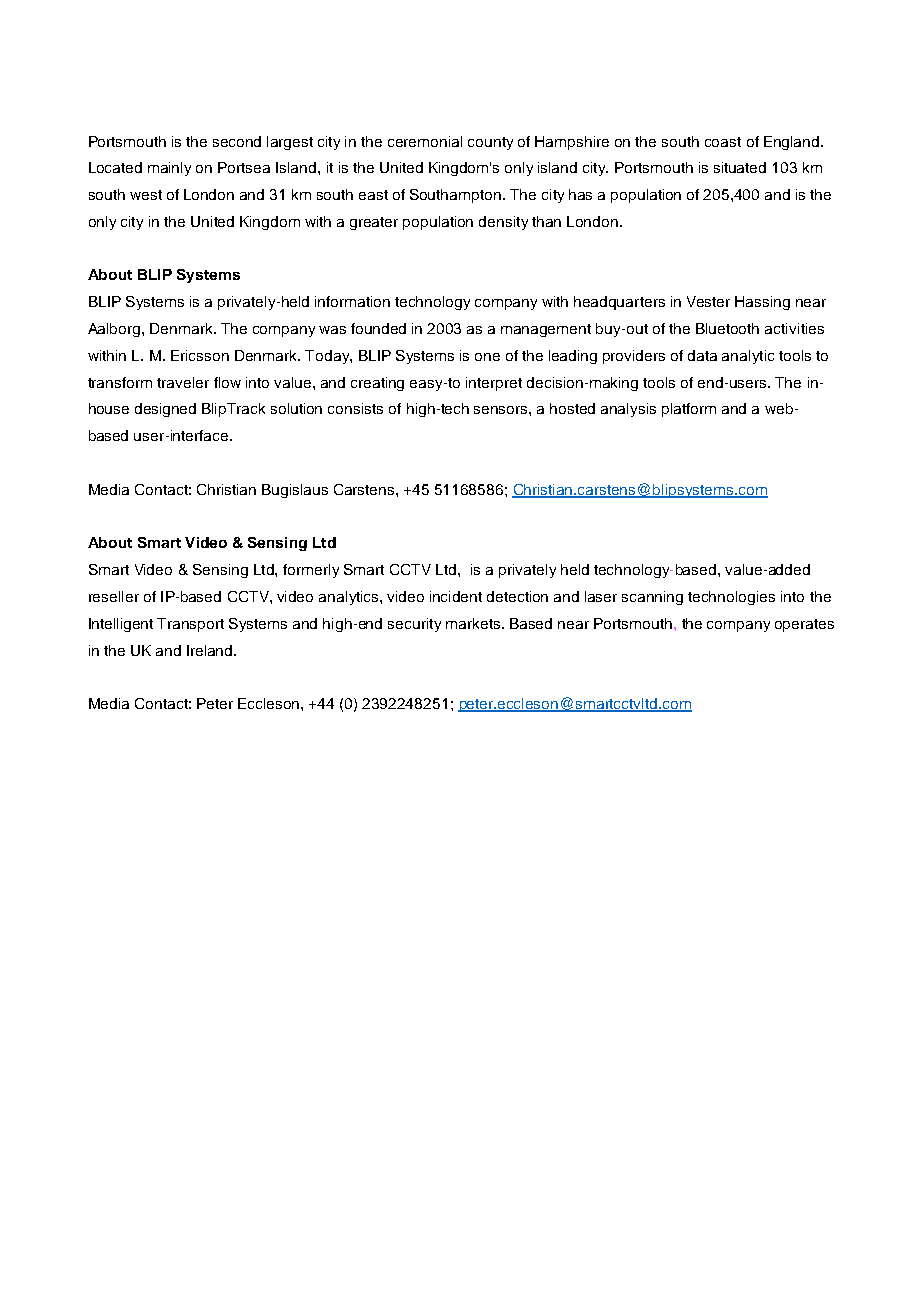 The image size is (924, 1308). What do you see at coordinates (474, 623) in the screenshot?
I see `markets` at bounding box center [474, 623].
